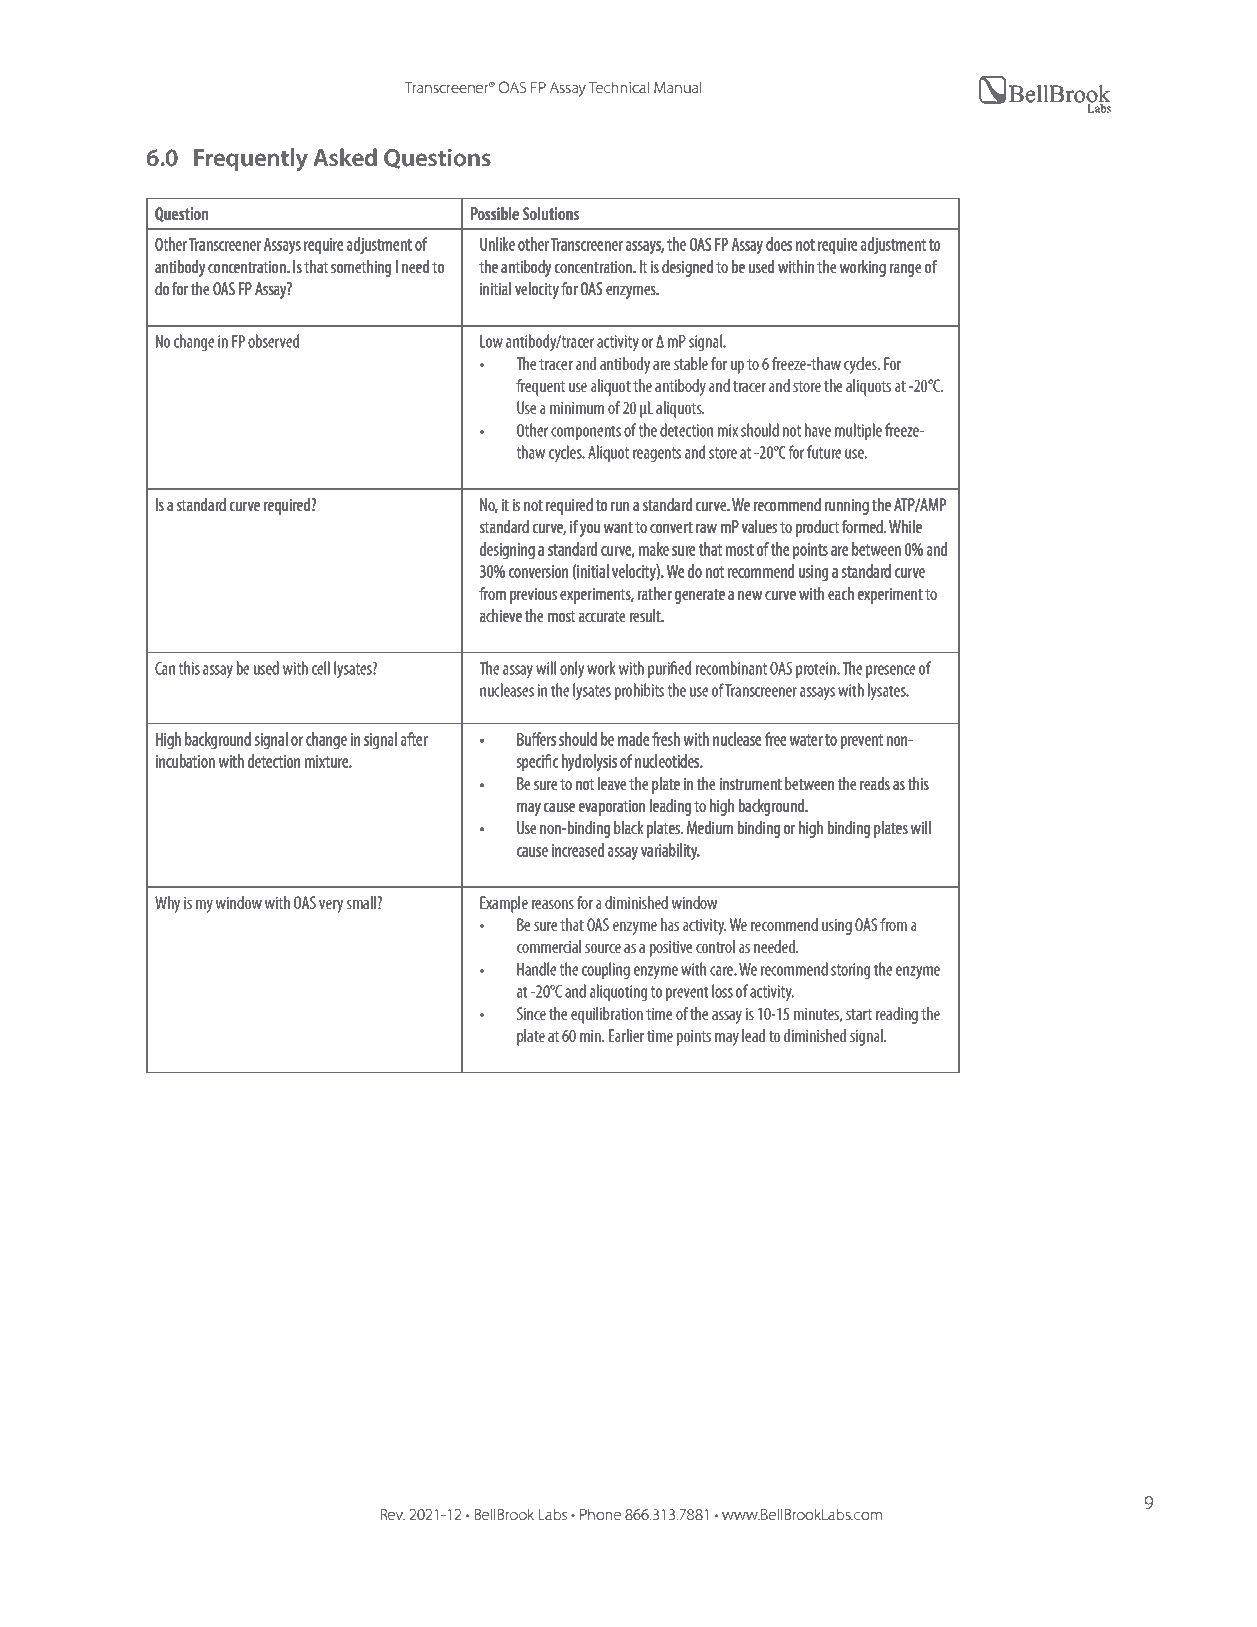  I want to click on each, so click(841, 593).
